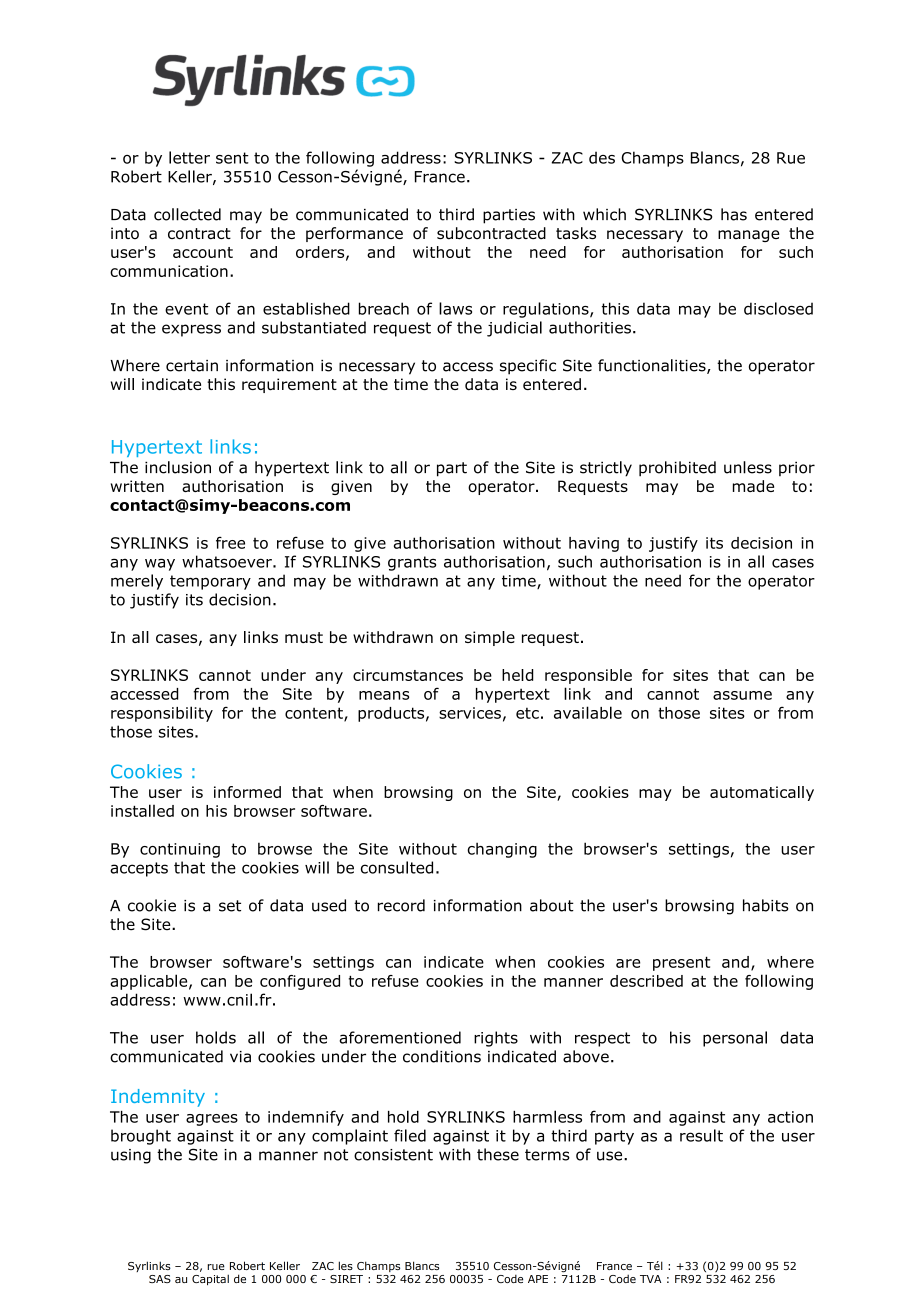 The width and height of the page is (924, 1308). I want to click on performance, so click(354, 234).
